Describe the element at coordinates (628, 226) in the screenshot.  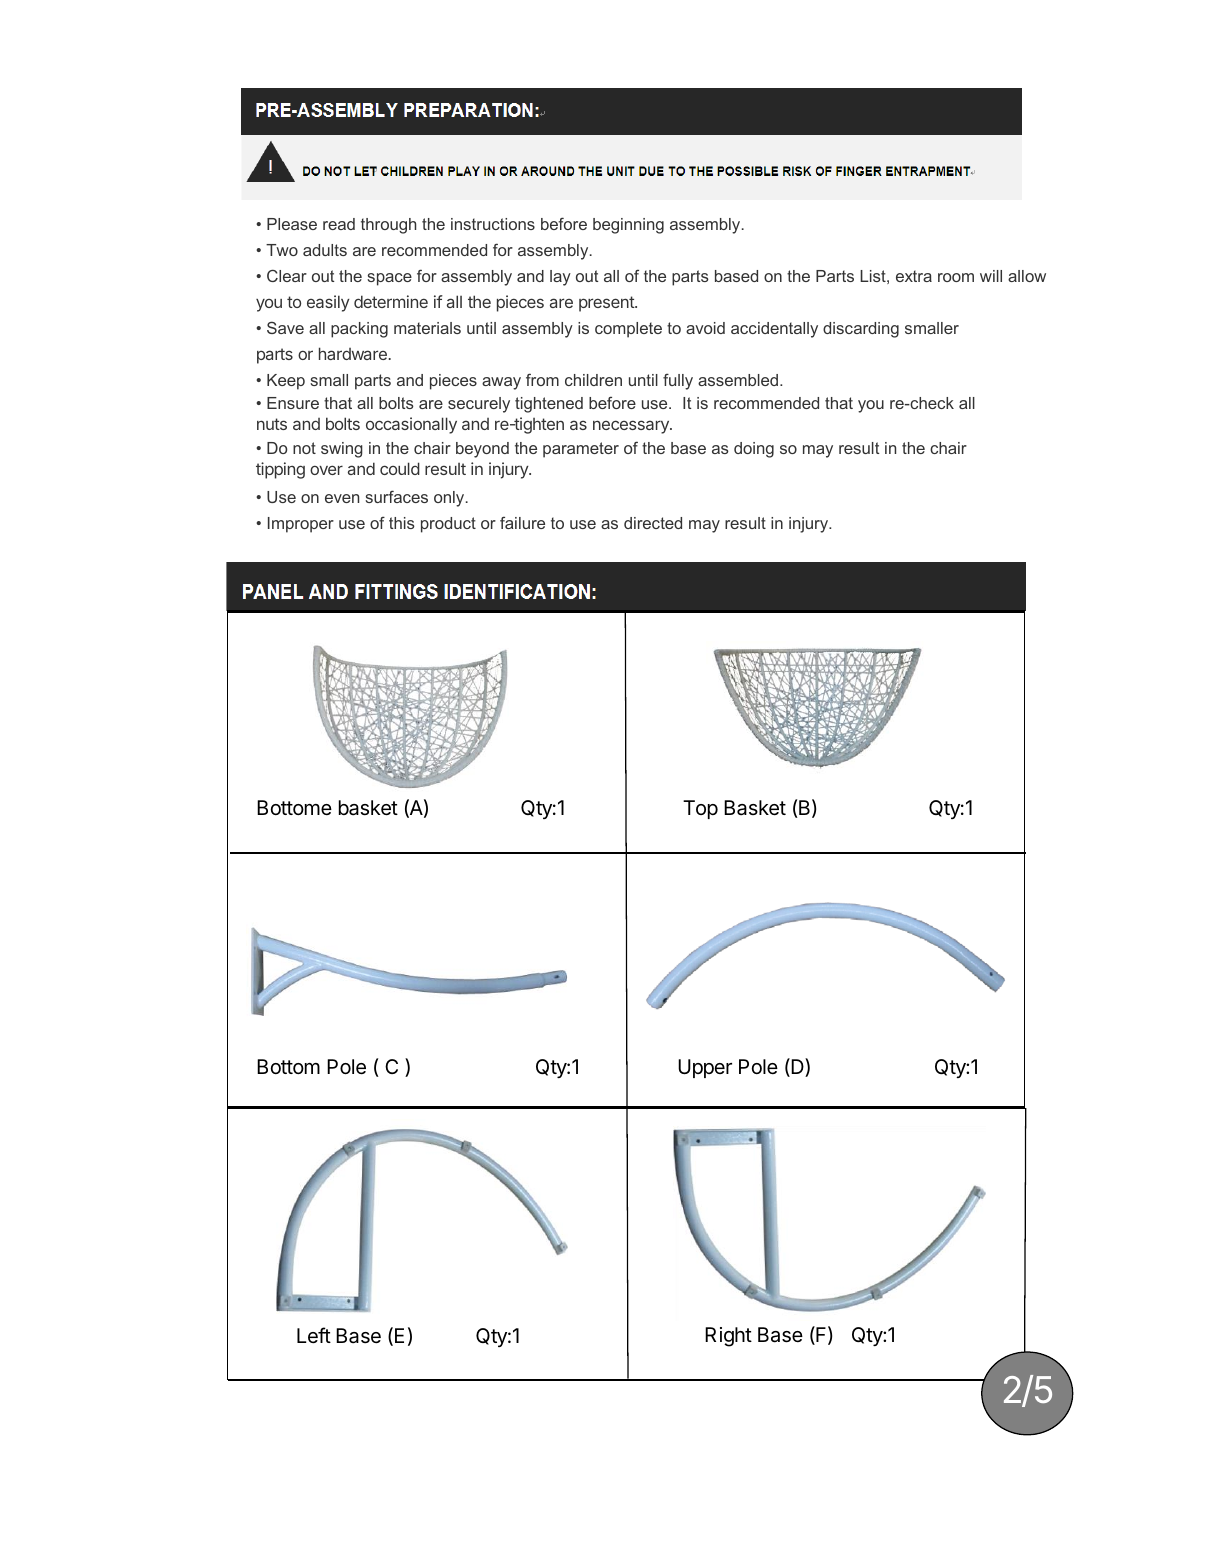
I see `beginning` at that location.
